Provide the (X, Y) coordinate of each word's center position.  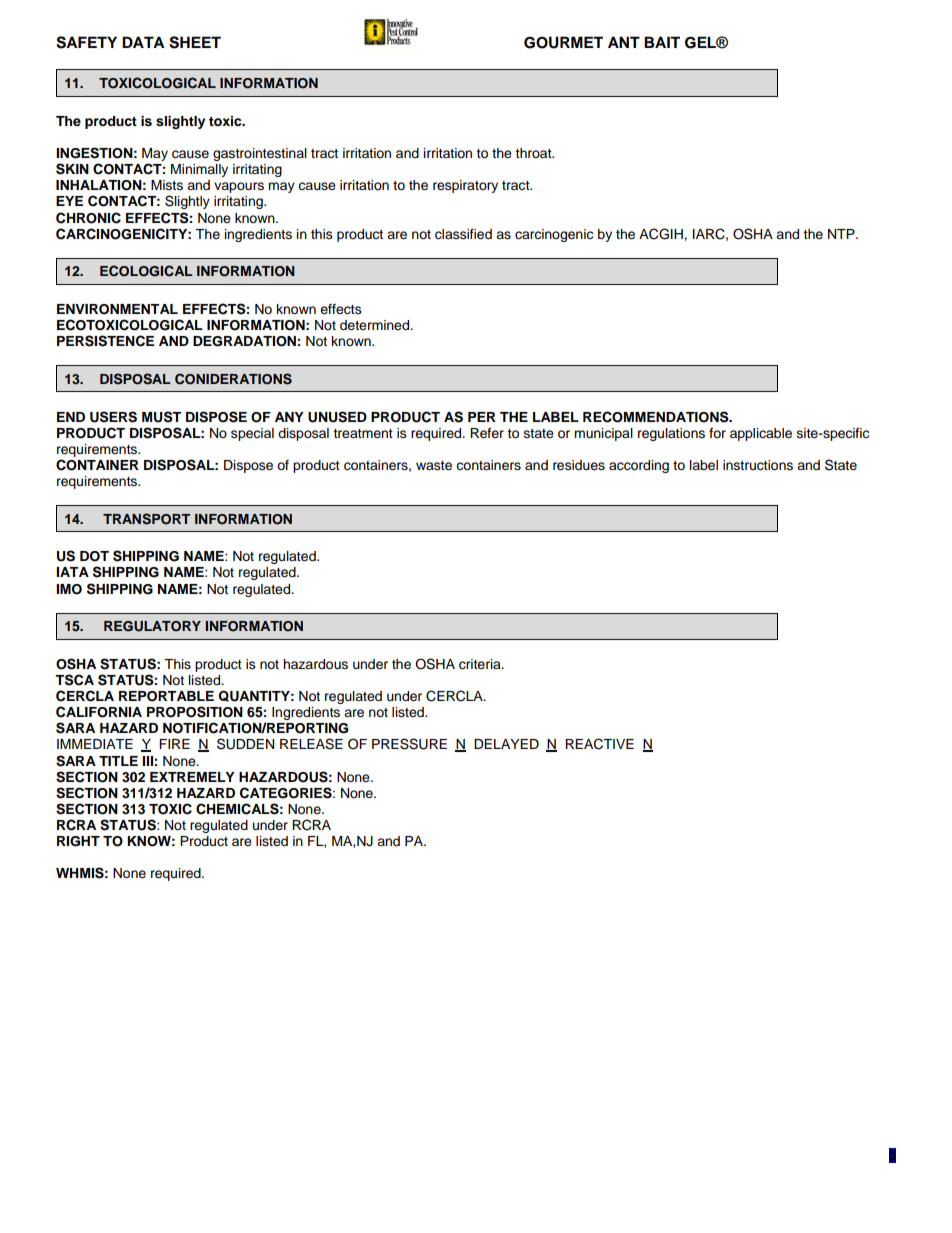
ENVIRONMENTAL (117, 309)
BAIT (662, 42)
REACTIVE (599, 744)
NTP (842, 234)
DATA (143, 42)
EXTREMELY (192, 777)
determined (376, 325)
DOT (94, 556)
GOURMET (563, 42)
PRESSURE (409, 744)
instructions (758, 465)
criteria (481, 664)
